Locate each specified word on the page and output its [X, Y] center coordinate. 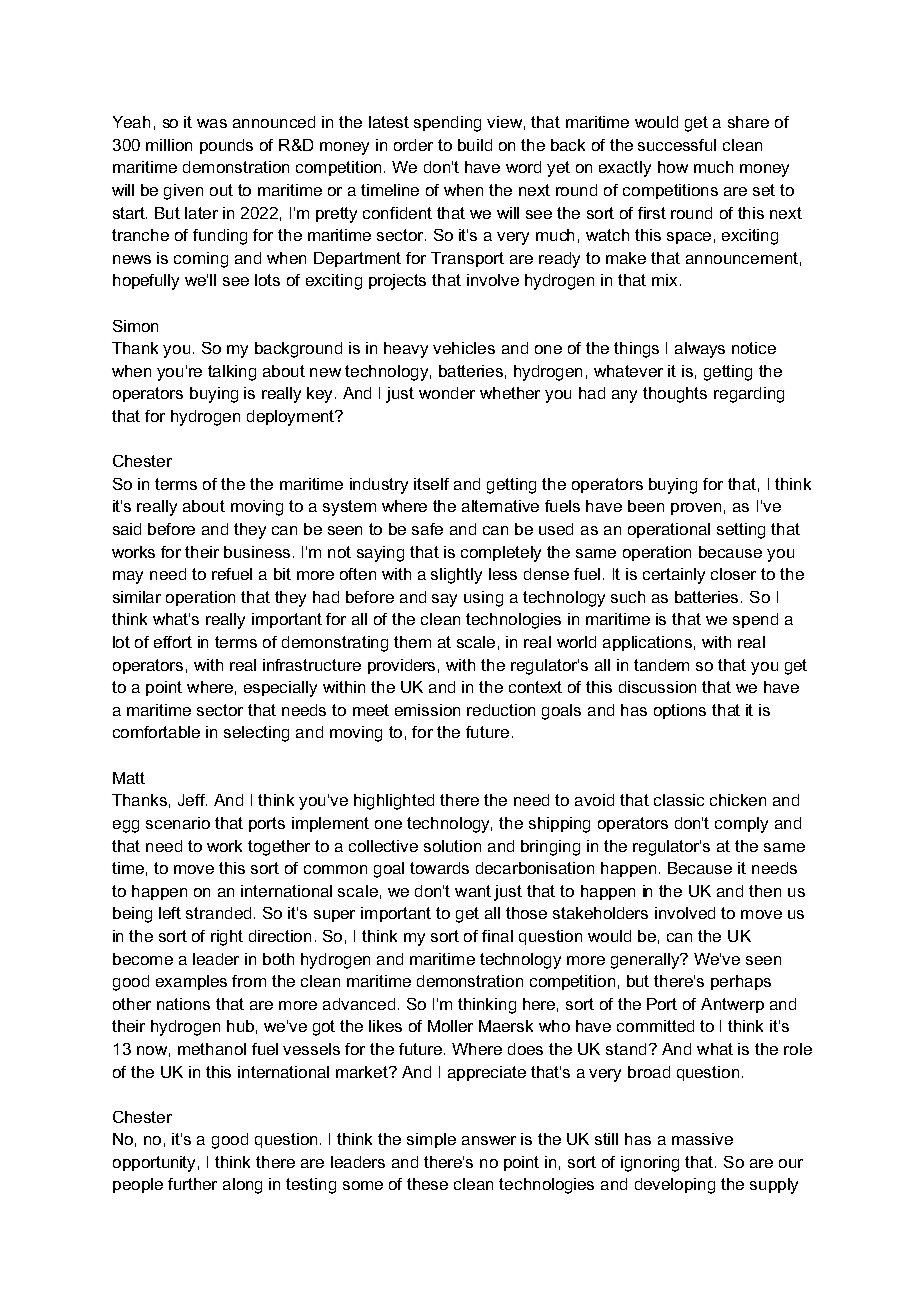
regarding [749, 395]
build [475, 145]
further [192, 1184]
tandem [661, 665]
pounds [226, 146]
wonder [447, 393]
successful [677, 145]
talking [232, 373]
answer [489, 1140]
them [412, 642]
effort [173, 642]
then [765, 891]
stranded [218, 913]
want [473, 891]
